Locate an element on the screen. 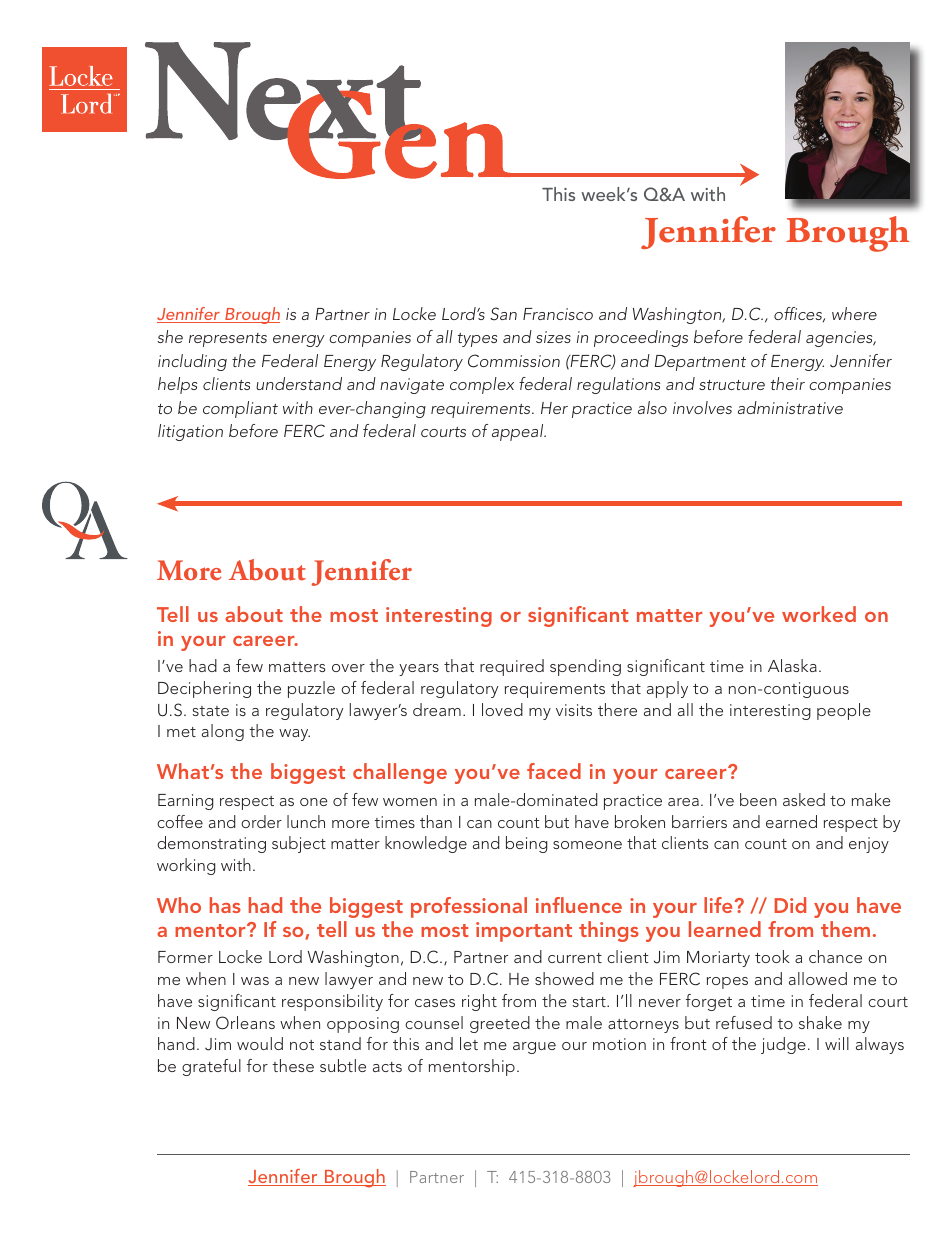 The image size is (952, 1233). where is located at coordinates (854, 313).
